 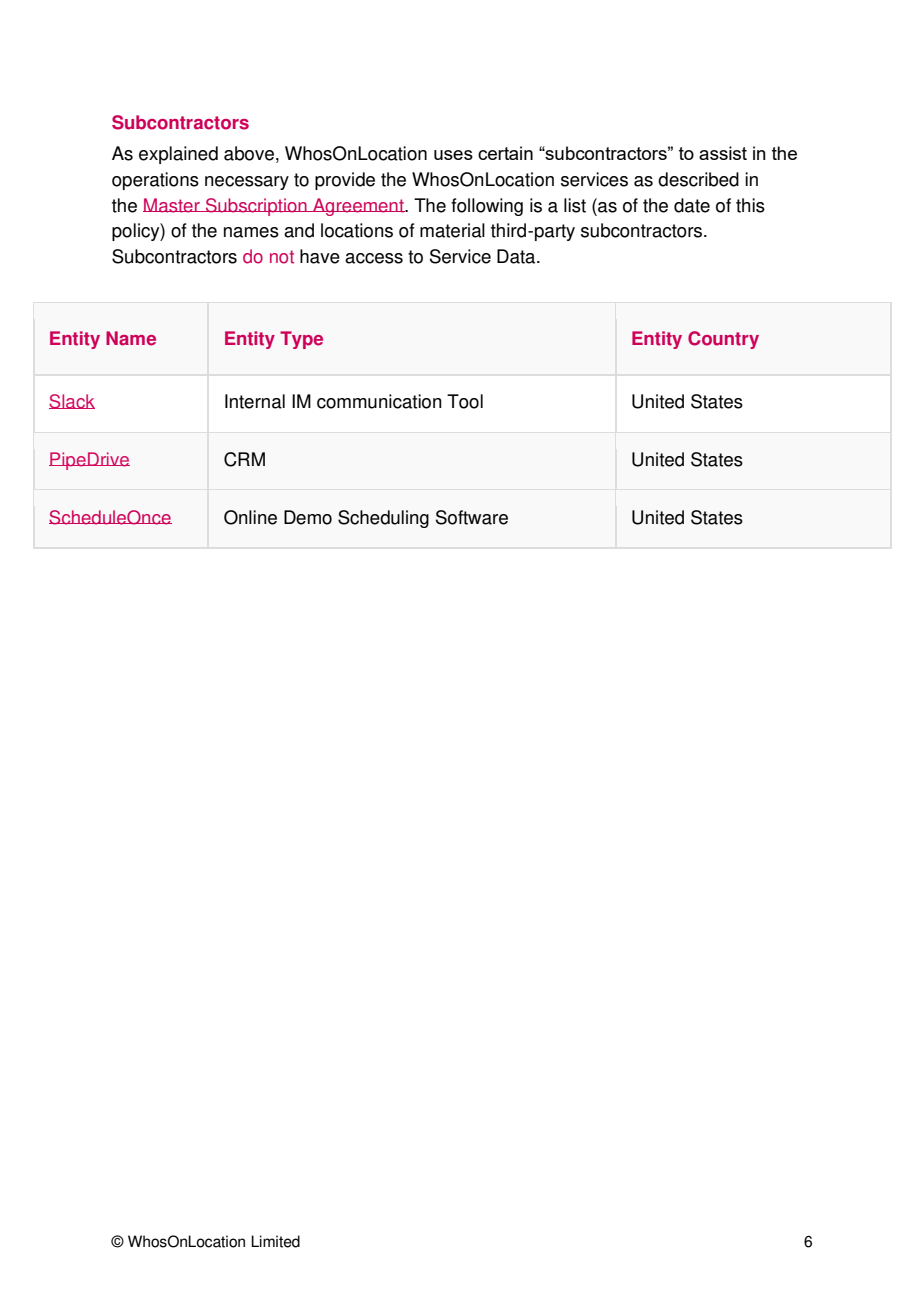 What do you see at coordinates (155, 181) in the document?
I see `operations` at bounding box center [155, 181].
